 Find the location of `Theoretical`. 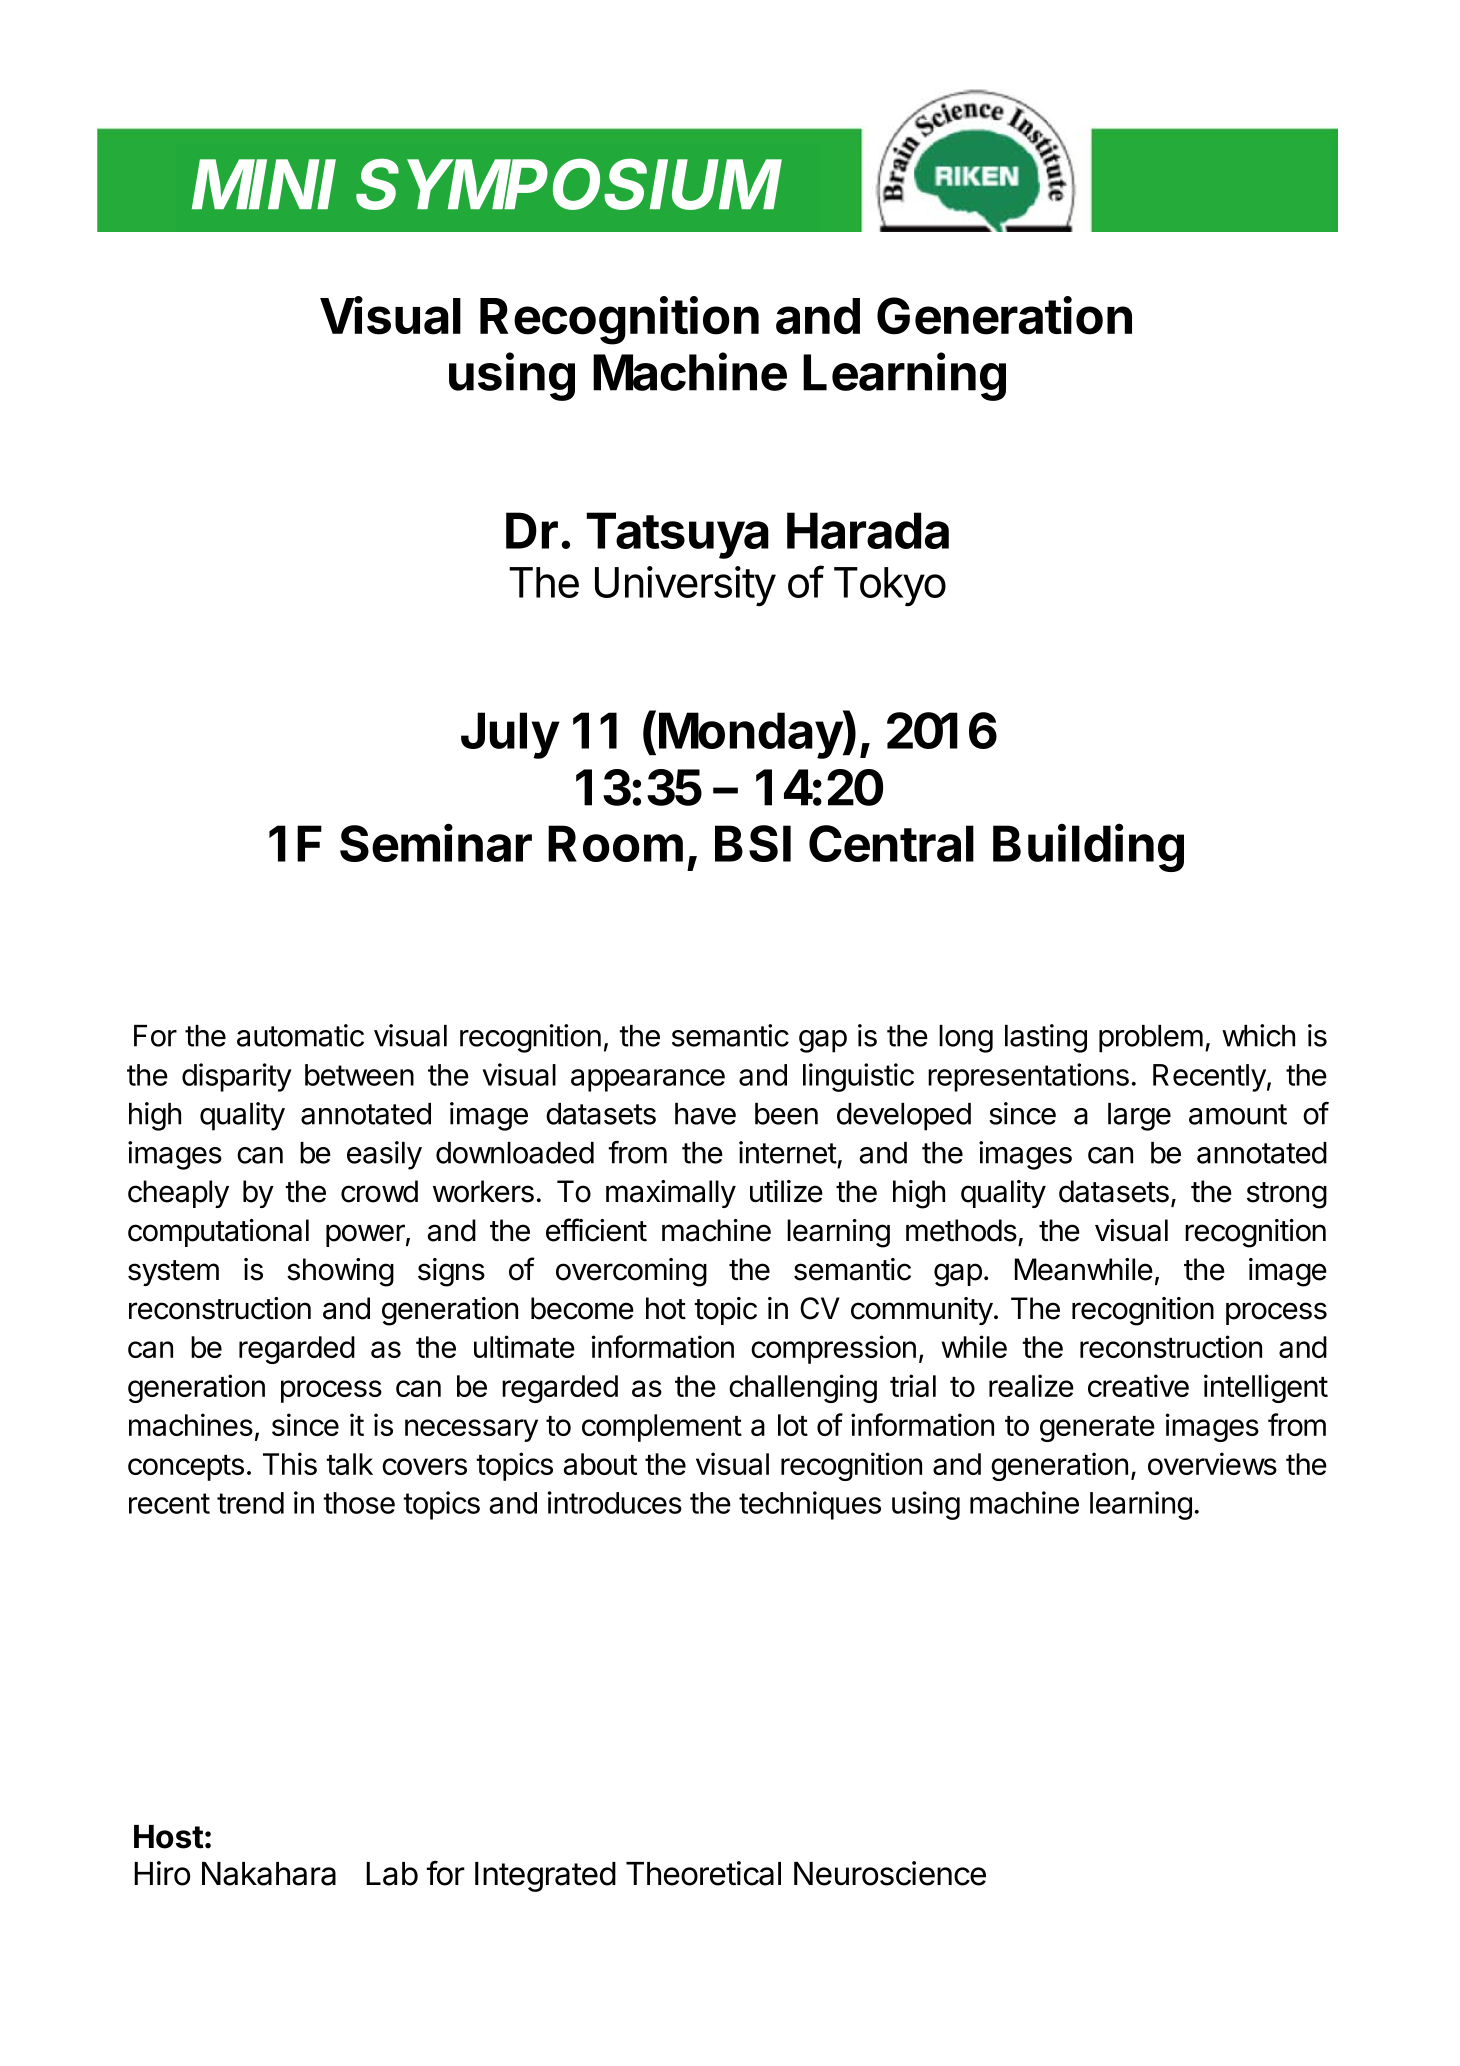

Theoretical is located at coordinates (703, 1873).
